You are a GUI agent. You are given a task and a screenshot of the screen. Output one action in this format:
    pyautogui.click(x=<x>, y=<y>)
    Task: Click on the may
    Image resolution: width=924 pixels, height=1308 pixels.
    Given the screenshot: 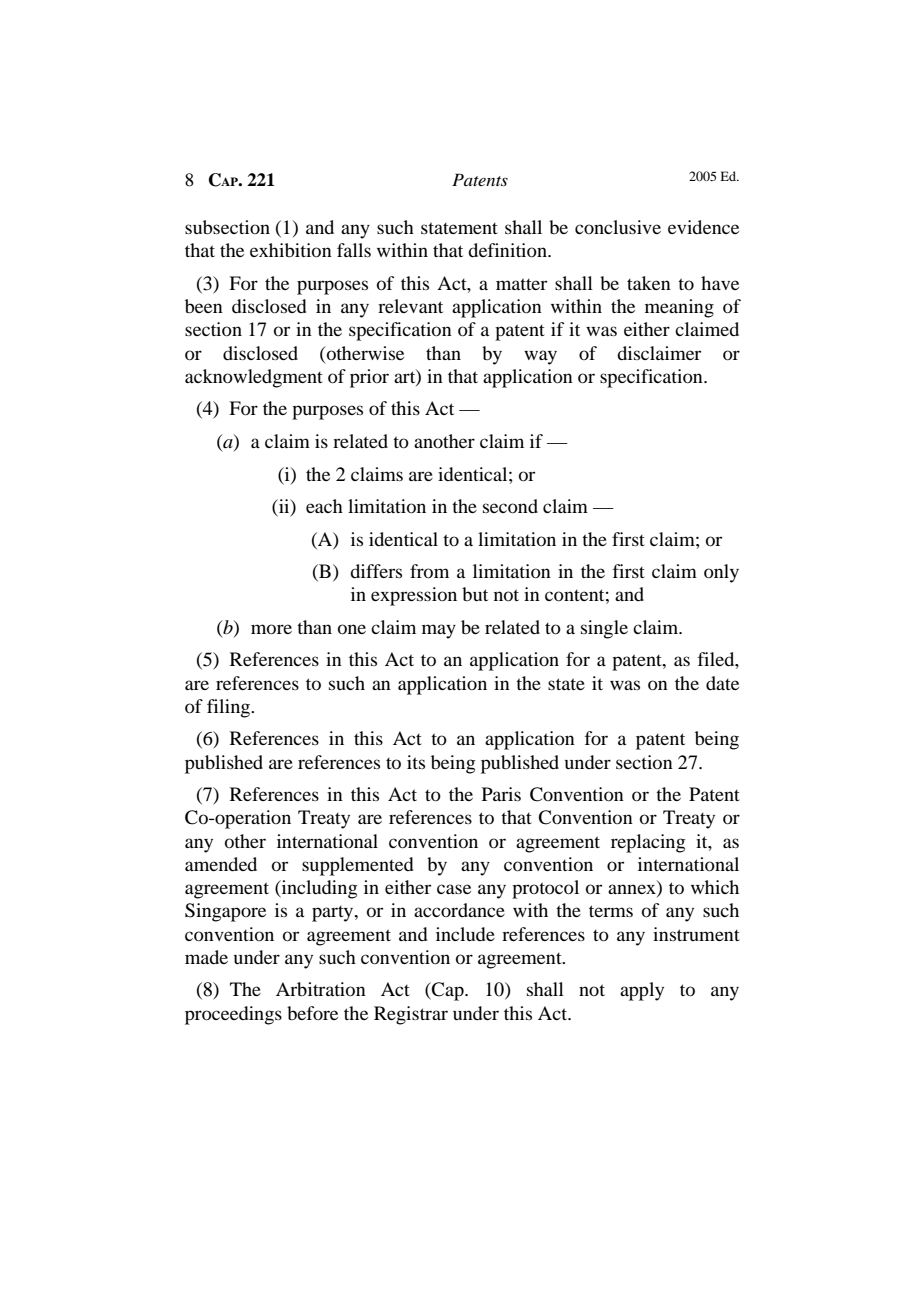 What is the action you would take?
    pyautogui.click(x=439, y=631)
